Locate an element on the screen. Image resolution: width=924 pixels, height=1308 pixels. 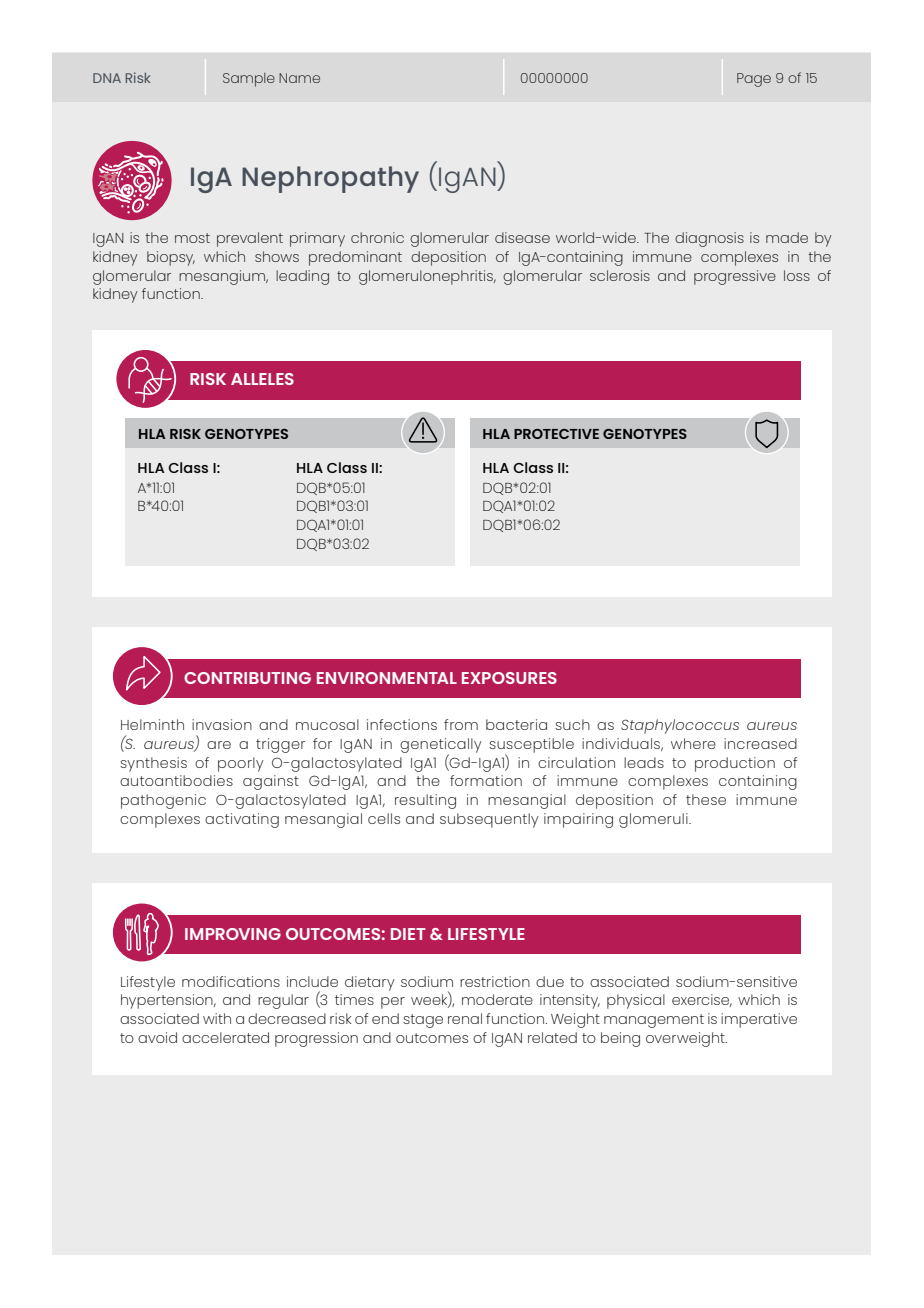
EXPOSURES is located at coordinates (509, 678).
